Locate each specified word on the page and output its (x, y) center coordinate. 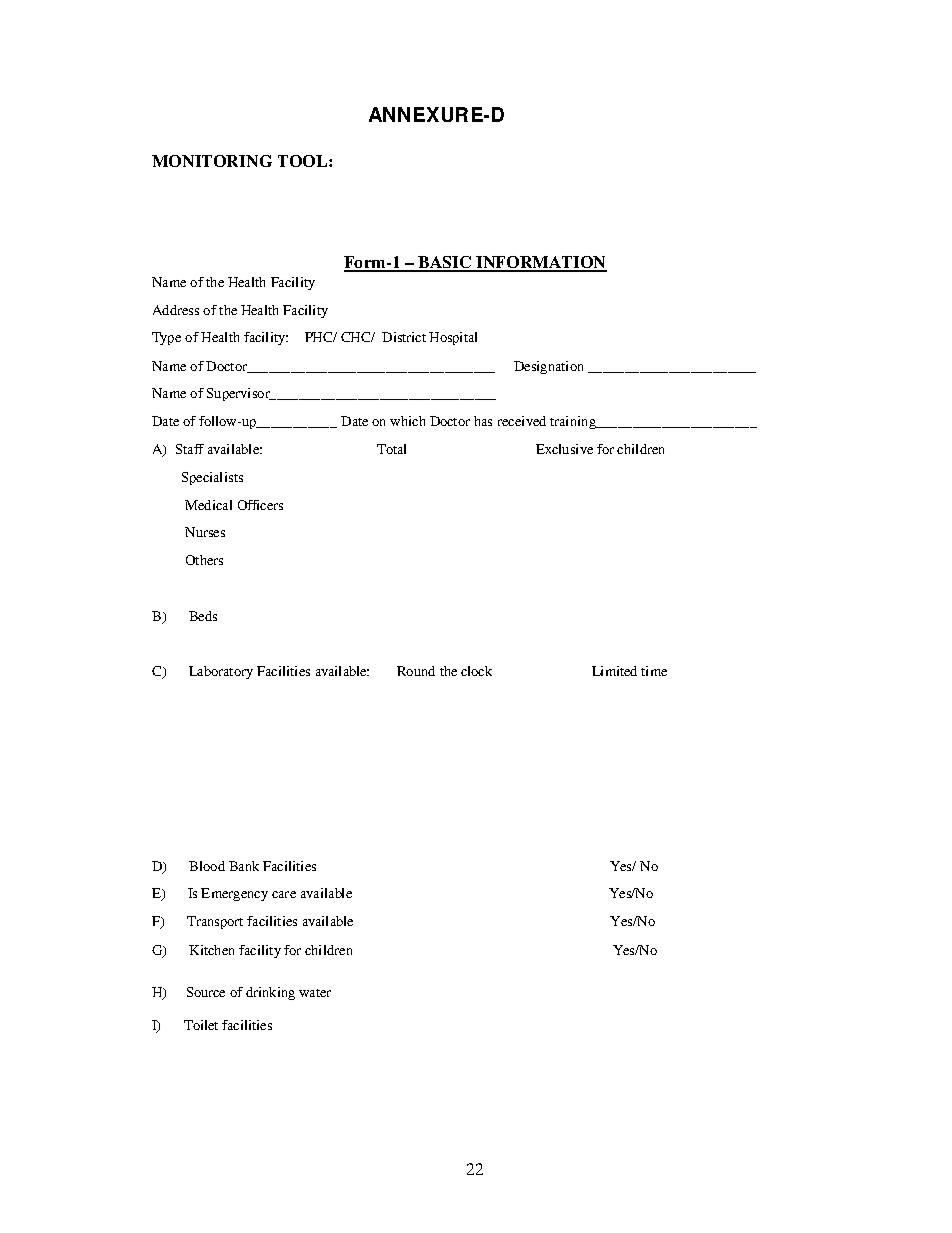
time (654, 671)
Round (416, 671)
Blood (207, 866)
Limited (614, 671)
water (315, 993)
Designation (548, 367)
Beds (203, 616)
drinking (270, 993)
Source (206, 992)
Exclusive (564, 449)
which (407, 421)
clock (476, 671)
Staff (190, 449)
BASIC (445, 263)
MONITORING (212, 161)
